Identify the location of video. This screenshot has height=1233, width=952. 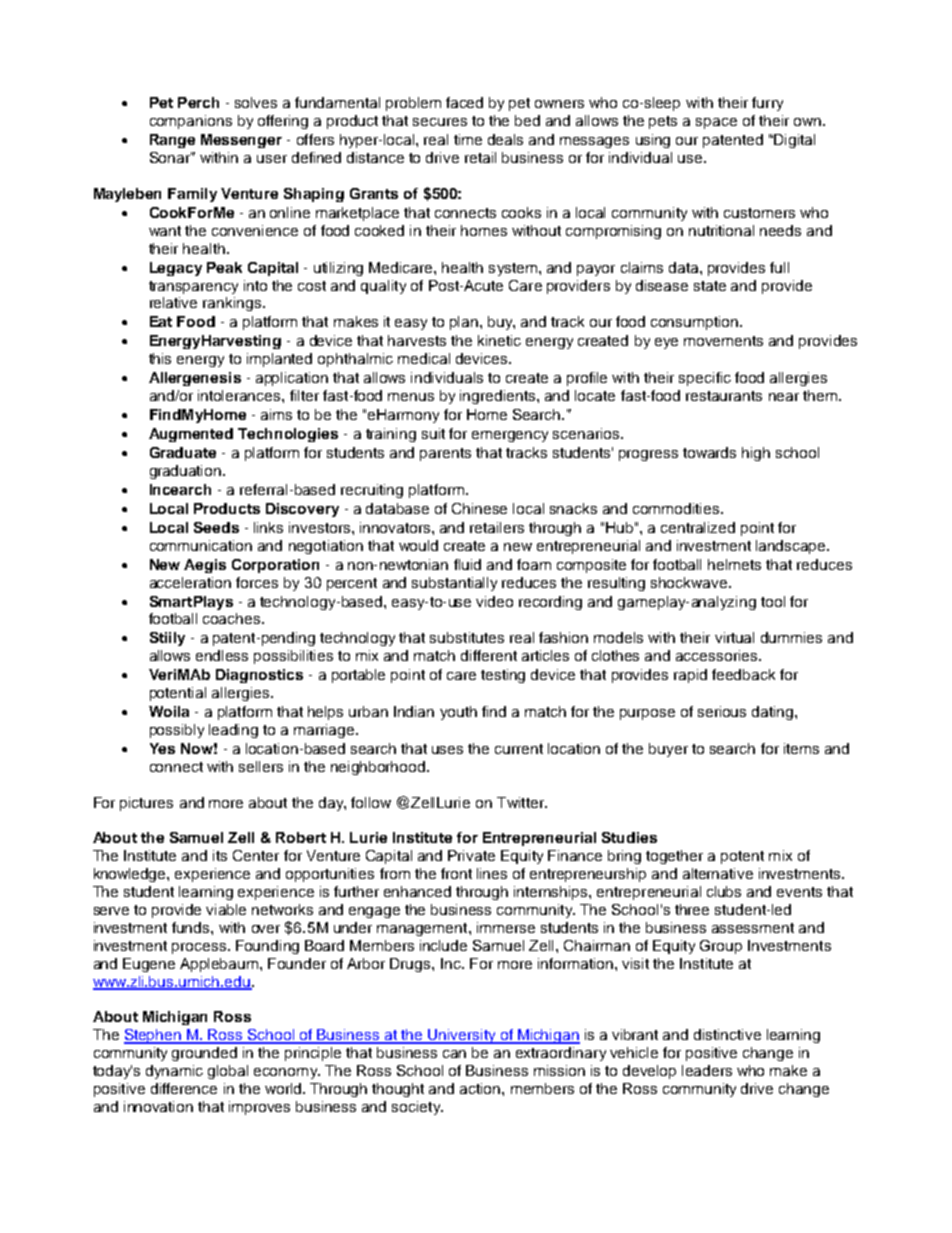
(494, 601).
